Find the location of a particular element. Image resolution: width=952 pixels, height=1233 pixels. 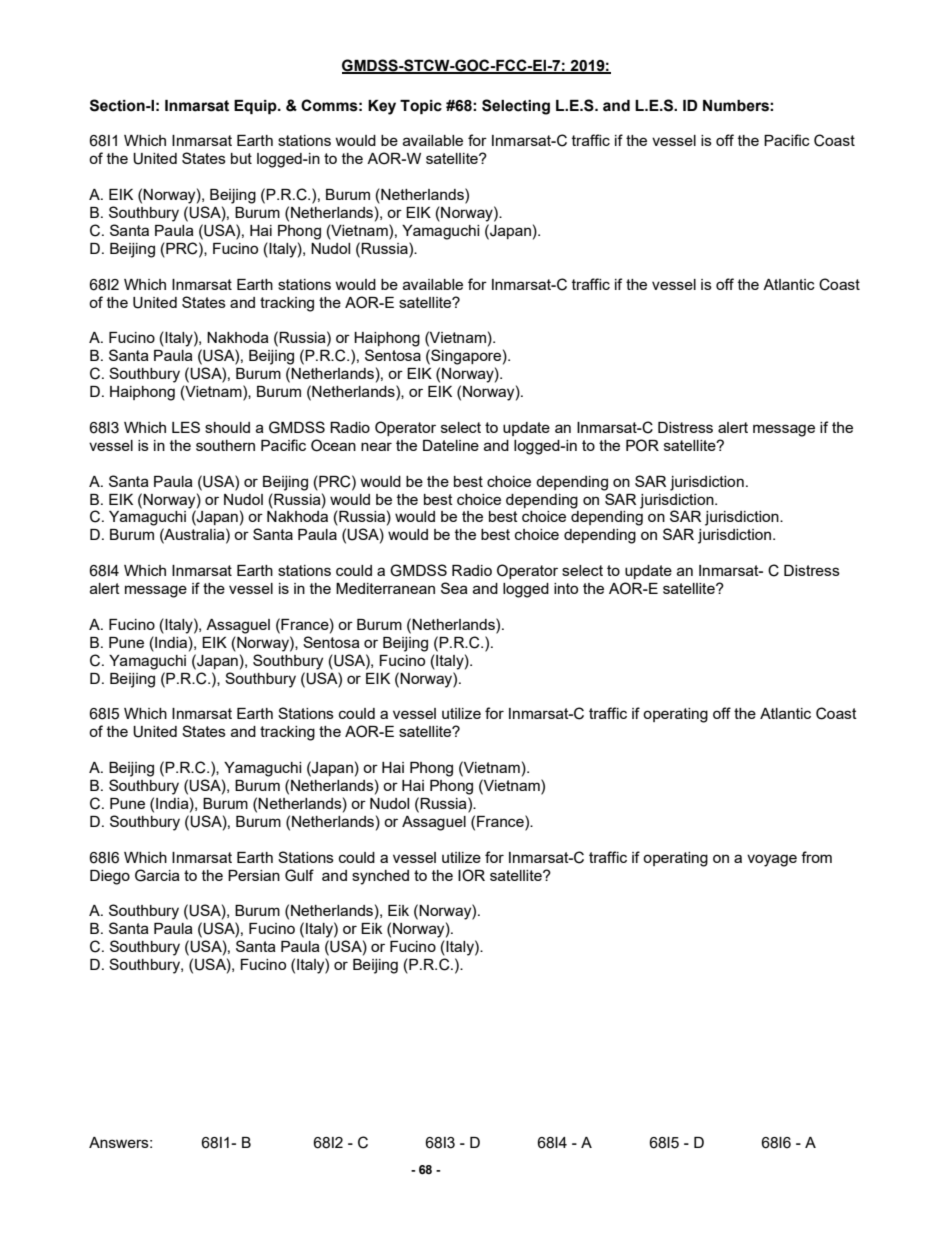

Key is located at coordinates (382, 107).
